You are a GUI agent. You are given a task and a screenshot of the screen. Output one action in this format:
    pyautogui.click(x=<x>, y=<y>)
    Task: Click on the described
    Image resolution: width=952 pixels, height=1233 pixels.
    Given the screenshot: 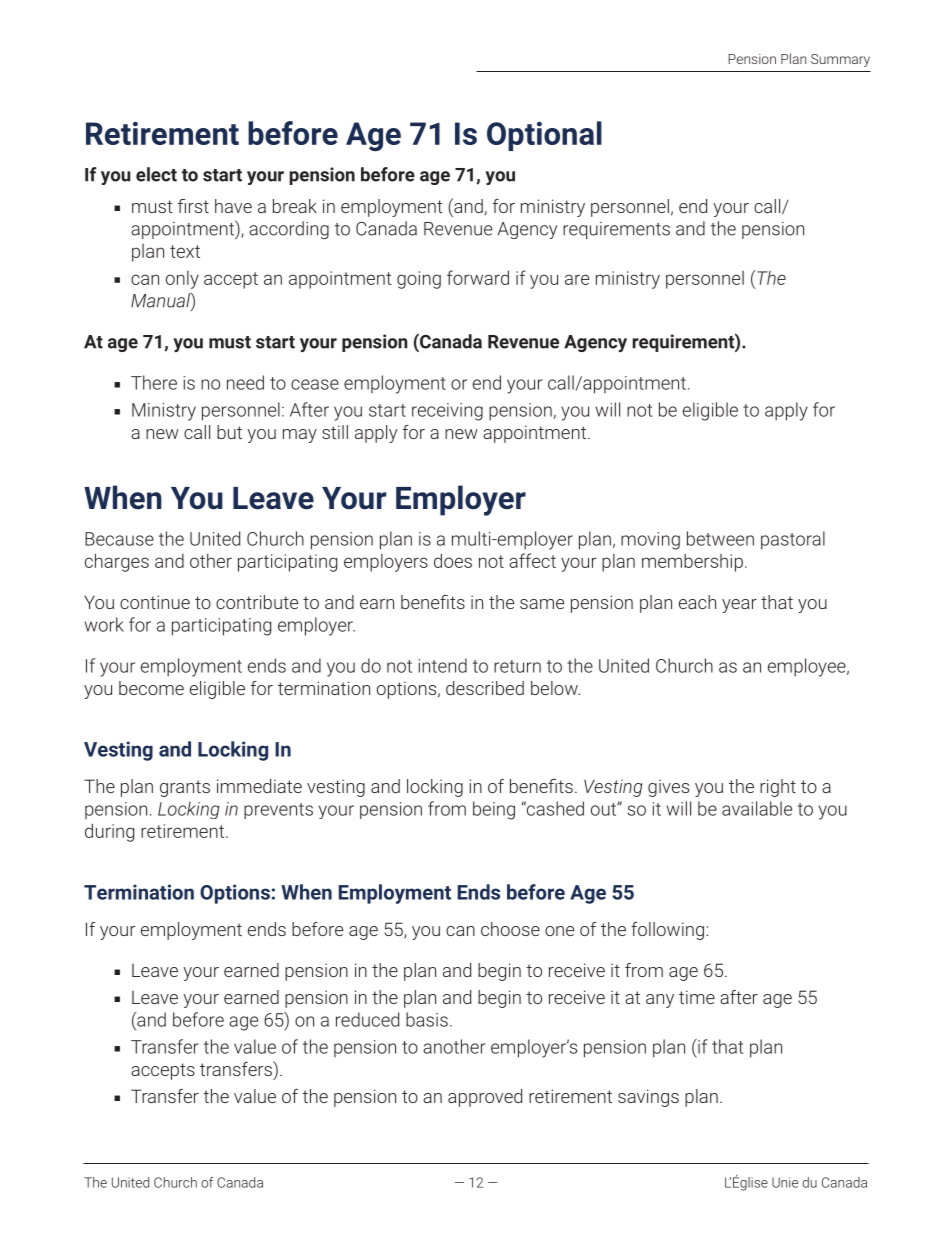 What is the action you would take?
    pyautogui.click(x=485, y=688)
